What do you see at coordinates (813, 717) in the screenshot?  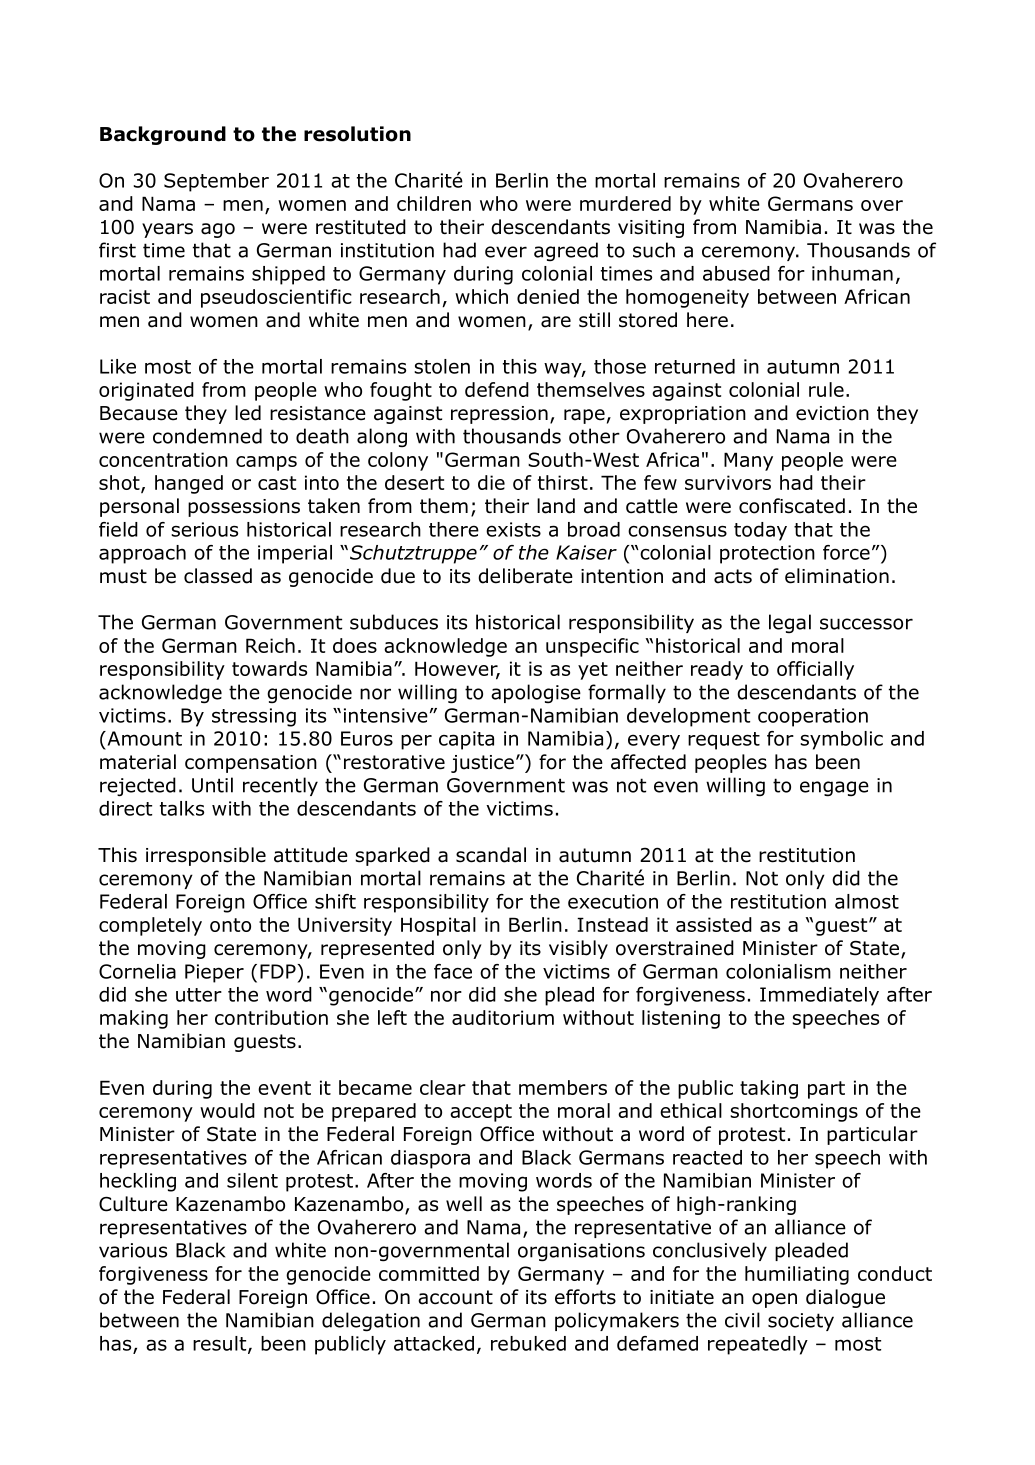 I see `cooperation` at bounding box center [813, 717].
